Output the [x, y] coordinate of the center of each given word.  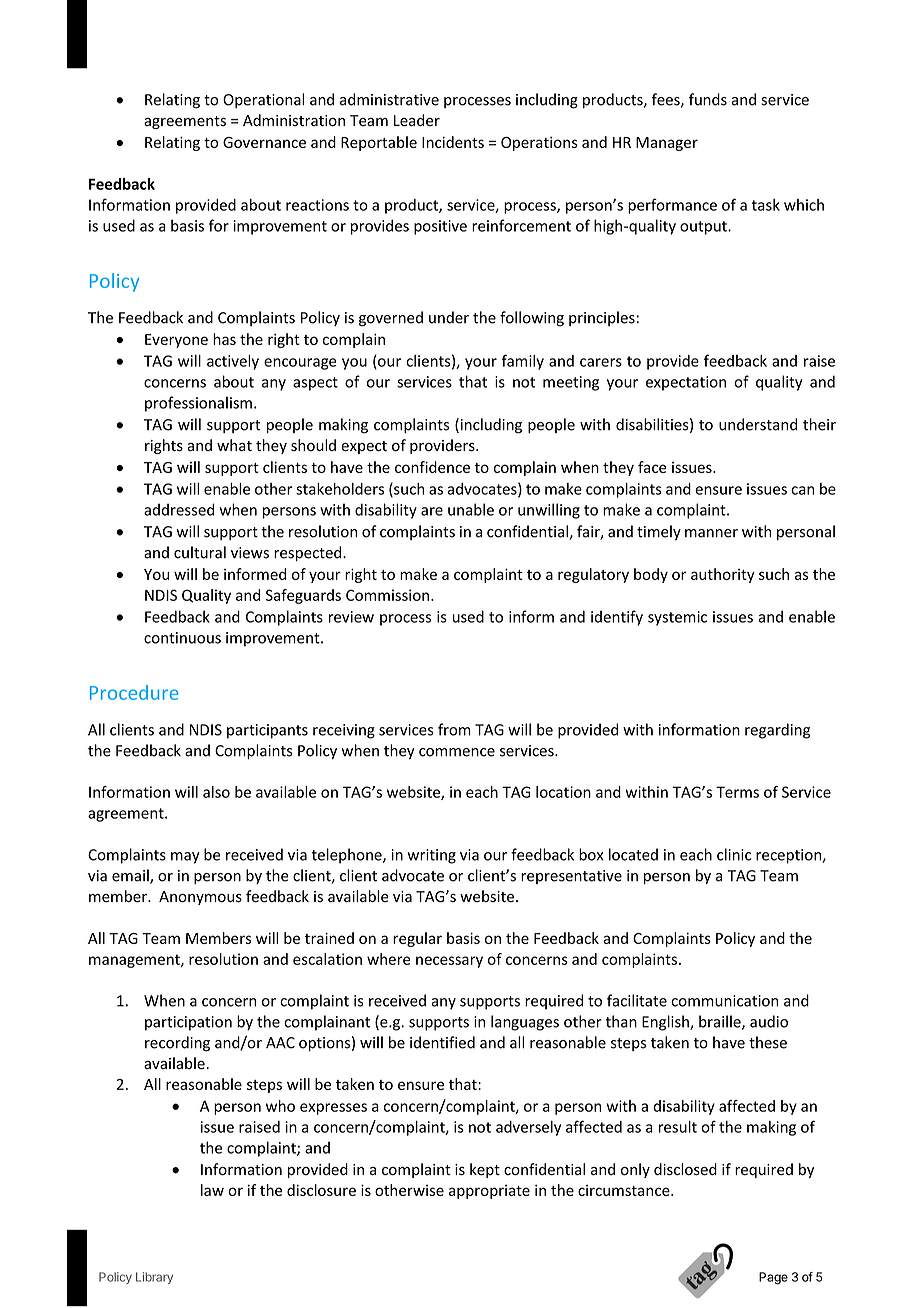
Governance [264, 142]
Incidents [453, 142]
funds [708, 99]
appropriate [489, 1192]
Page [773, 1278]
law [212, 1190]
